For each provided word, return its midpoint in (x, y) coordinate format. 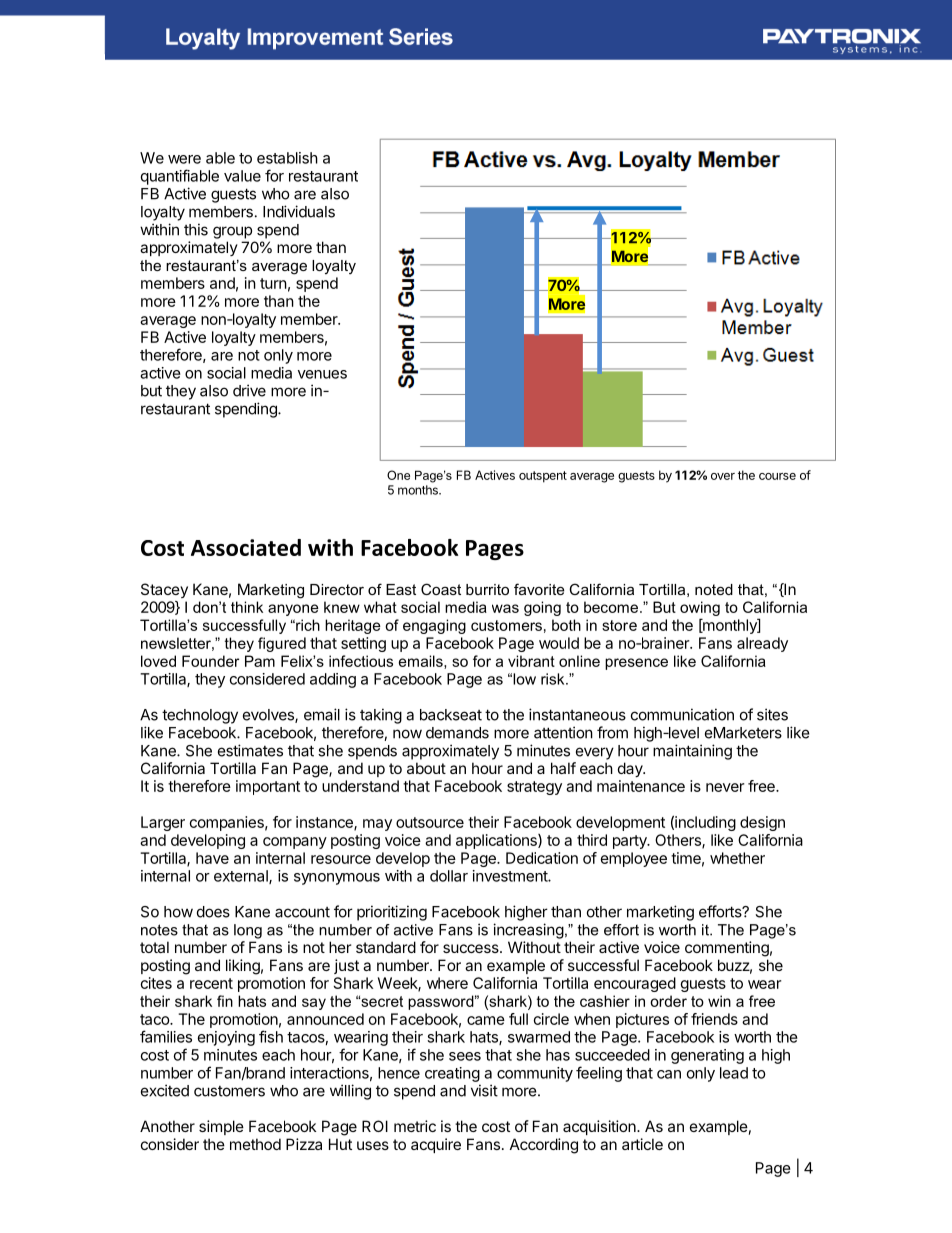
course (777, 476)
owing (700, 610)
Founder (210, 661)
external (242, 877)
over (723, 476)
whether (737, 858)
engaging (434, 626)
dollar (449, 876)
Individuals (299, 211)
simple (221, 1127)
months (419, 490)
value (242, 176)
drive (249, 390)
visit (484, 1090)
